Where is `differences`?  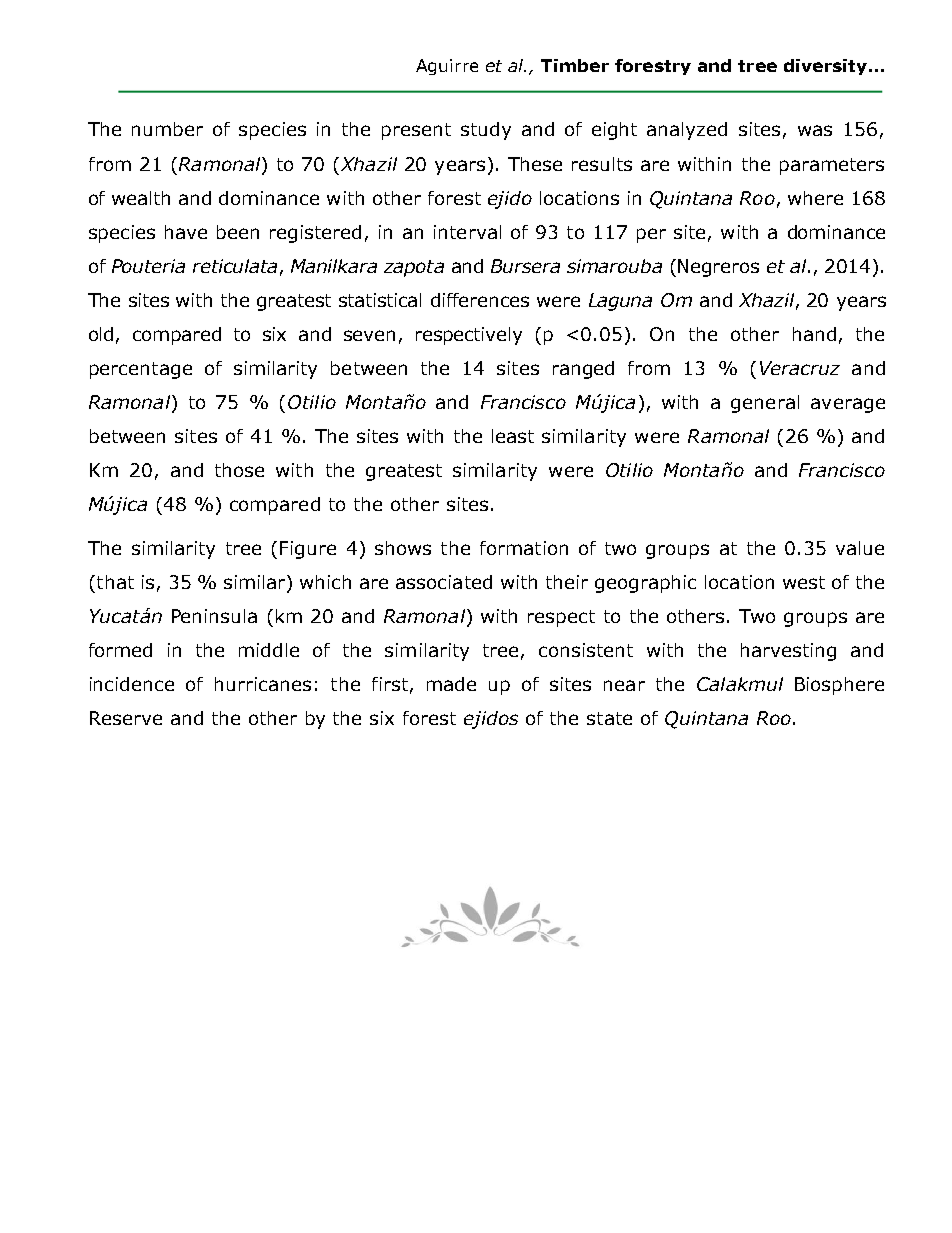
differences is located at coordinates (480, 300).
